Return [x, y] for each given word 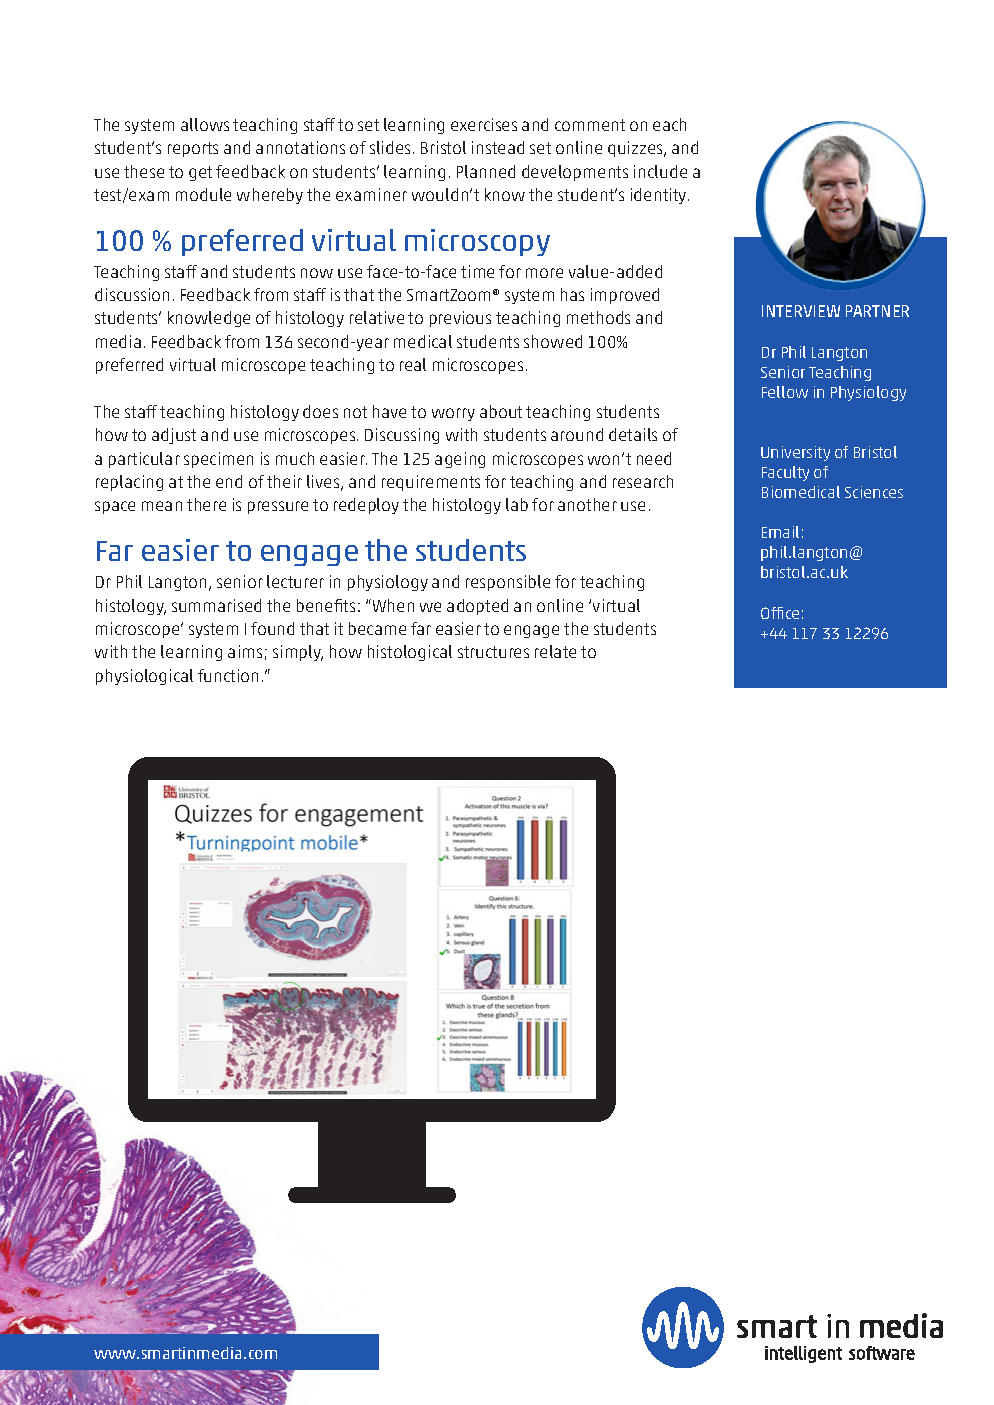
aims [245, 651]
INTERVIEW [801, 311]
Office [780, 613]
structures [493, 652]
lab [517, 504]
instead [498, 147]
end [229, 481]
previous [460, 319]
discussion [132, 294]
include [660, 171]
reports [193, 149]
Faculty [785, 473]
